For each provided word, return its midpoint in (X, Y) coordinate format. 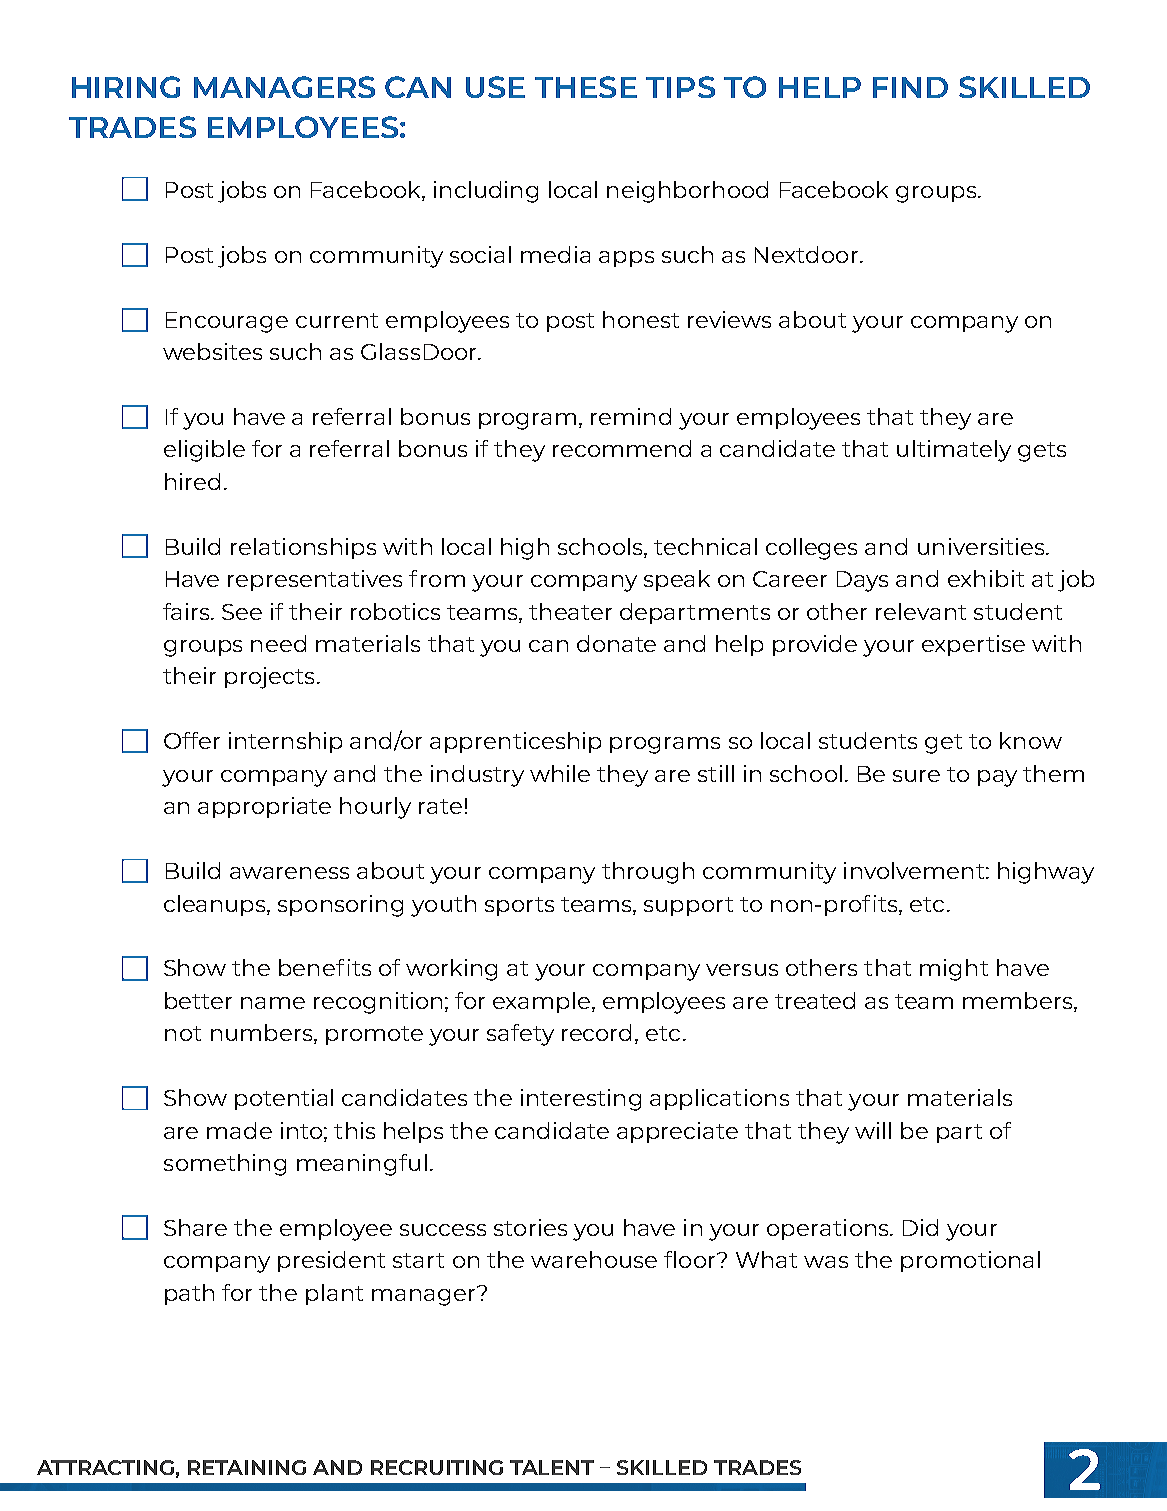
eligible (204, 451)
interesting (581, 1100)
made (239, 1130)
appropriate (264, 807)
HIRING (126, 87)
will (873, 1130)
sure (916, 776)
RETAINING (247, 1467)
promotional (970, 1261)
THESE (586, 87)
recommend (622, 448)
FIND (910, 87)
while (560, 773)
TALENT (552, 1467)
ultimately (954, 451)
